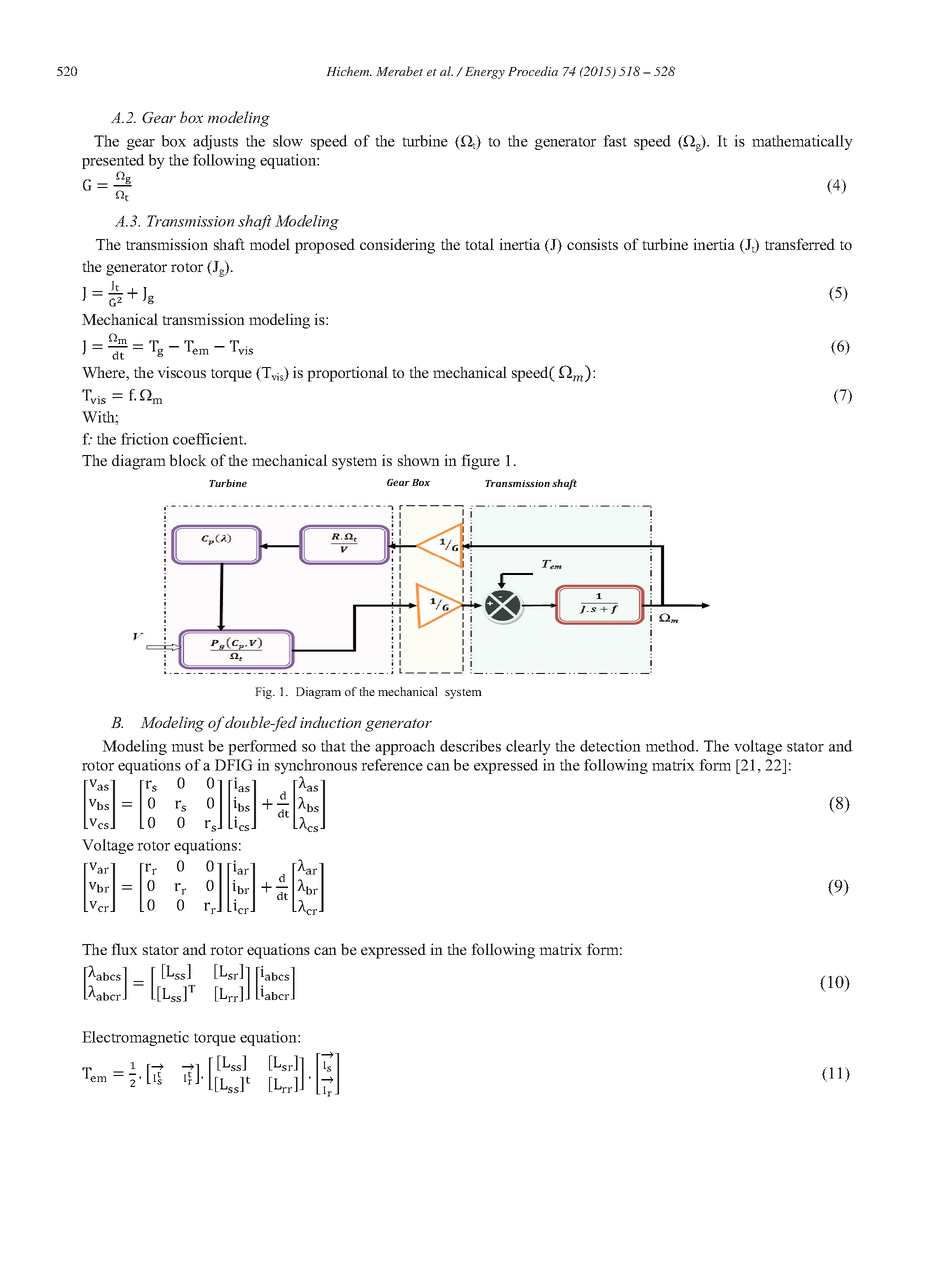 The height and width of the document is (1288, 944). Describe the element at coordinates (215, 142) in the document. I see `adjusts` at that location.
